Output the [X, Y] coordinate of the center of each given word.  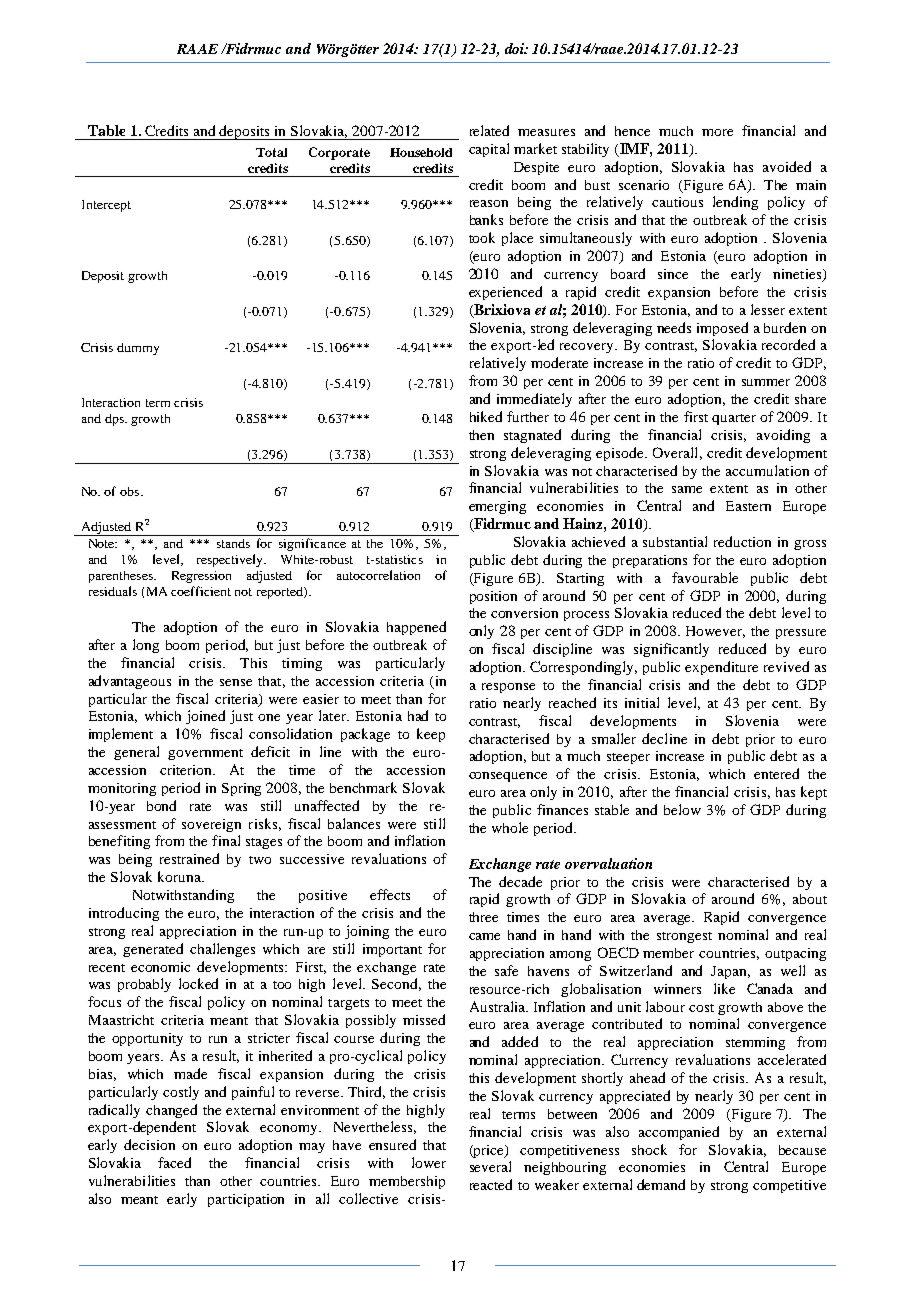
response [508, 688]
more [717, 132]
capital [489, 150]
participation [246, 1200]
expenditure [721, 668]
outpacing [795, 954]
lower [429, 1162]
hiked [486, 416]
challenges [222, 950]
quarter [734, 419]
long [146, 646]
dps [115, 420]
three [483, 917]
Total [271, 152]
